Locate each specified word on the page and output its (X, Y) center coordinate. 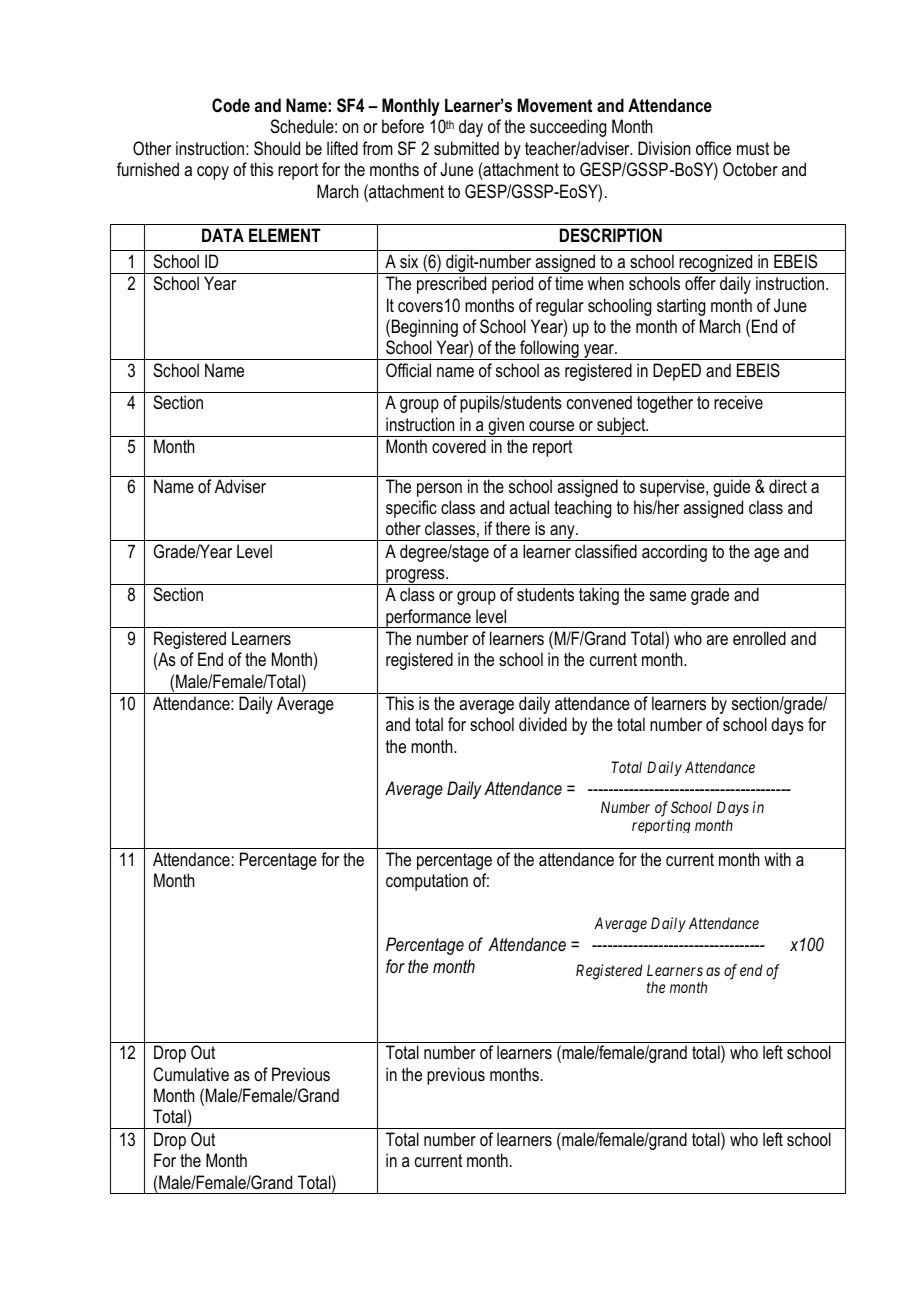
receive (738, 402)
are (717, 640)
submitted (466, 148)
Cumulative (191, 1074)
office (713, 148)
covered (459, 446)
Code (231, 105)
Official (408, 370)
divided (543, 724)
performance (428, 618)
